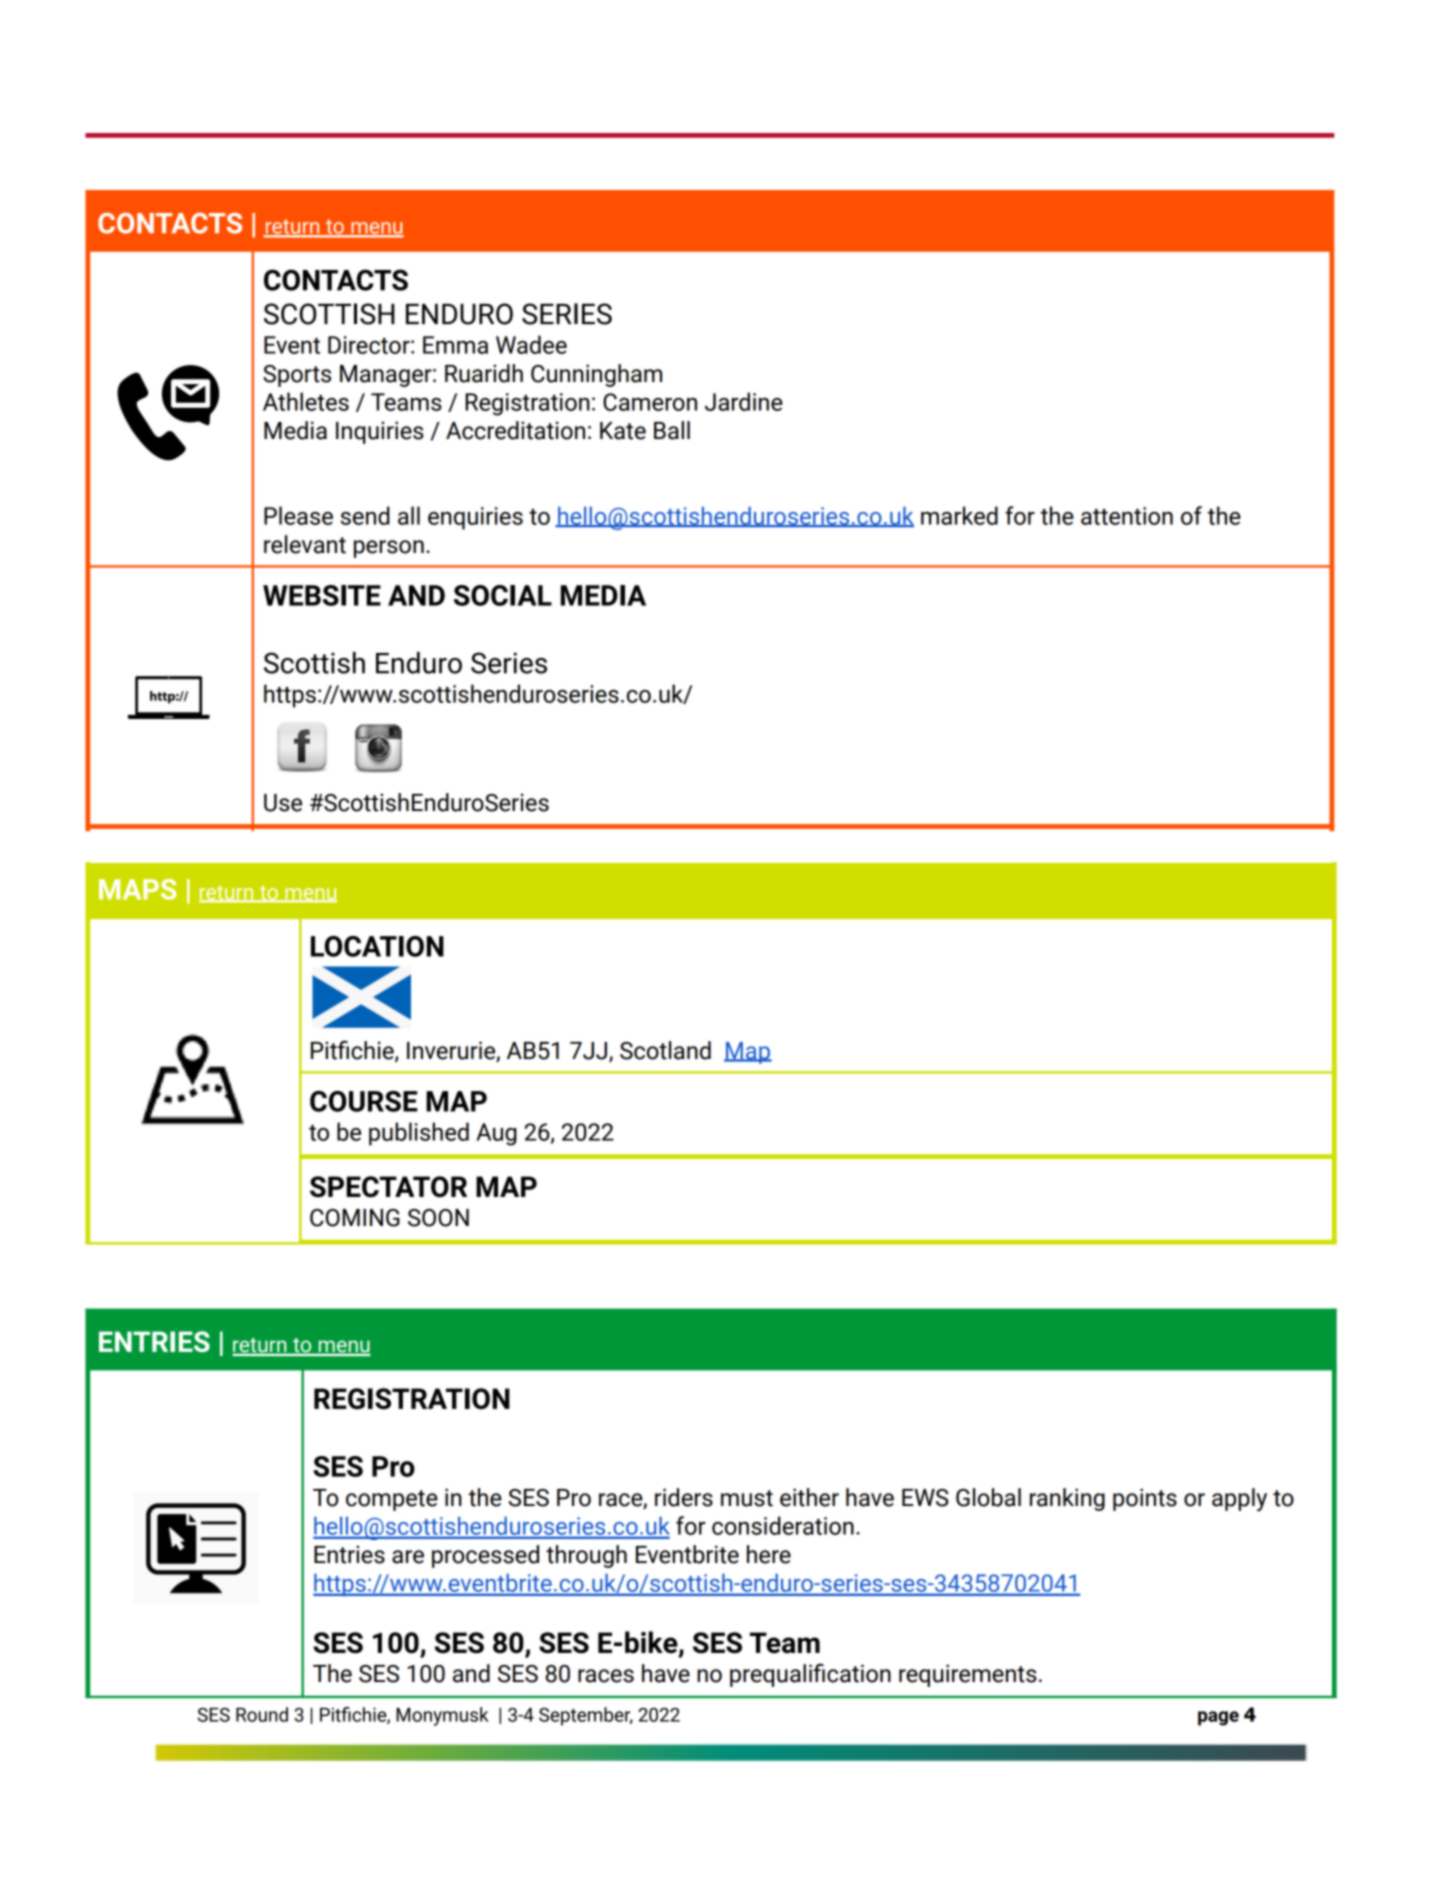 This screenshot has width=1453, height=1881. I want to click on attention, so click(1127, 516).
